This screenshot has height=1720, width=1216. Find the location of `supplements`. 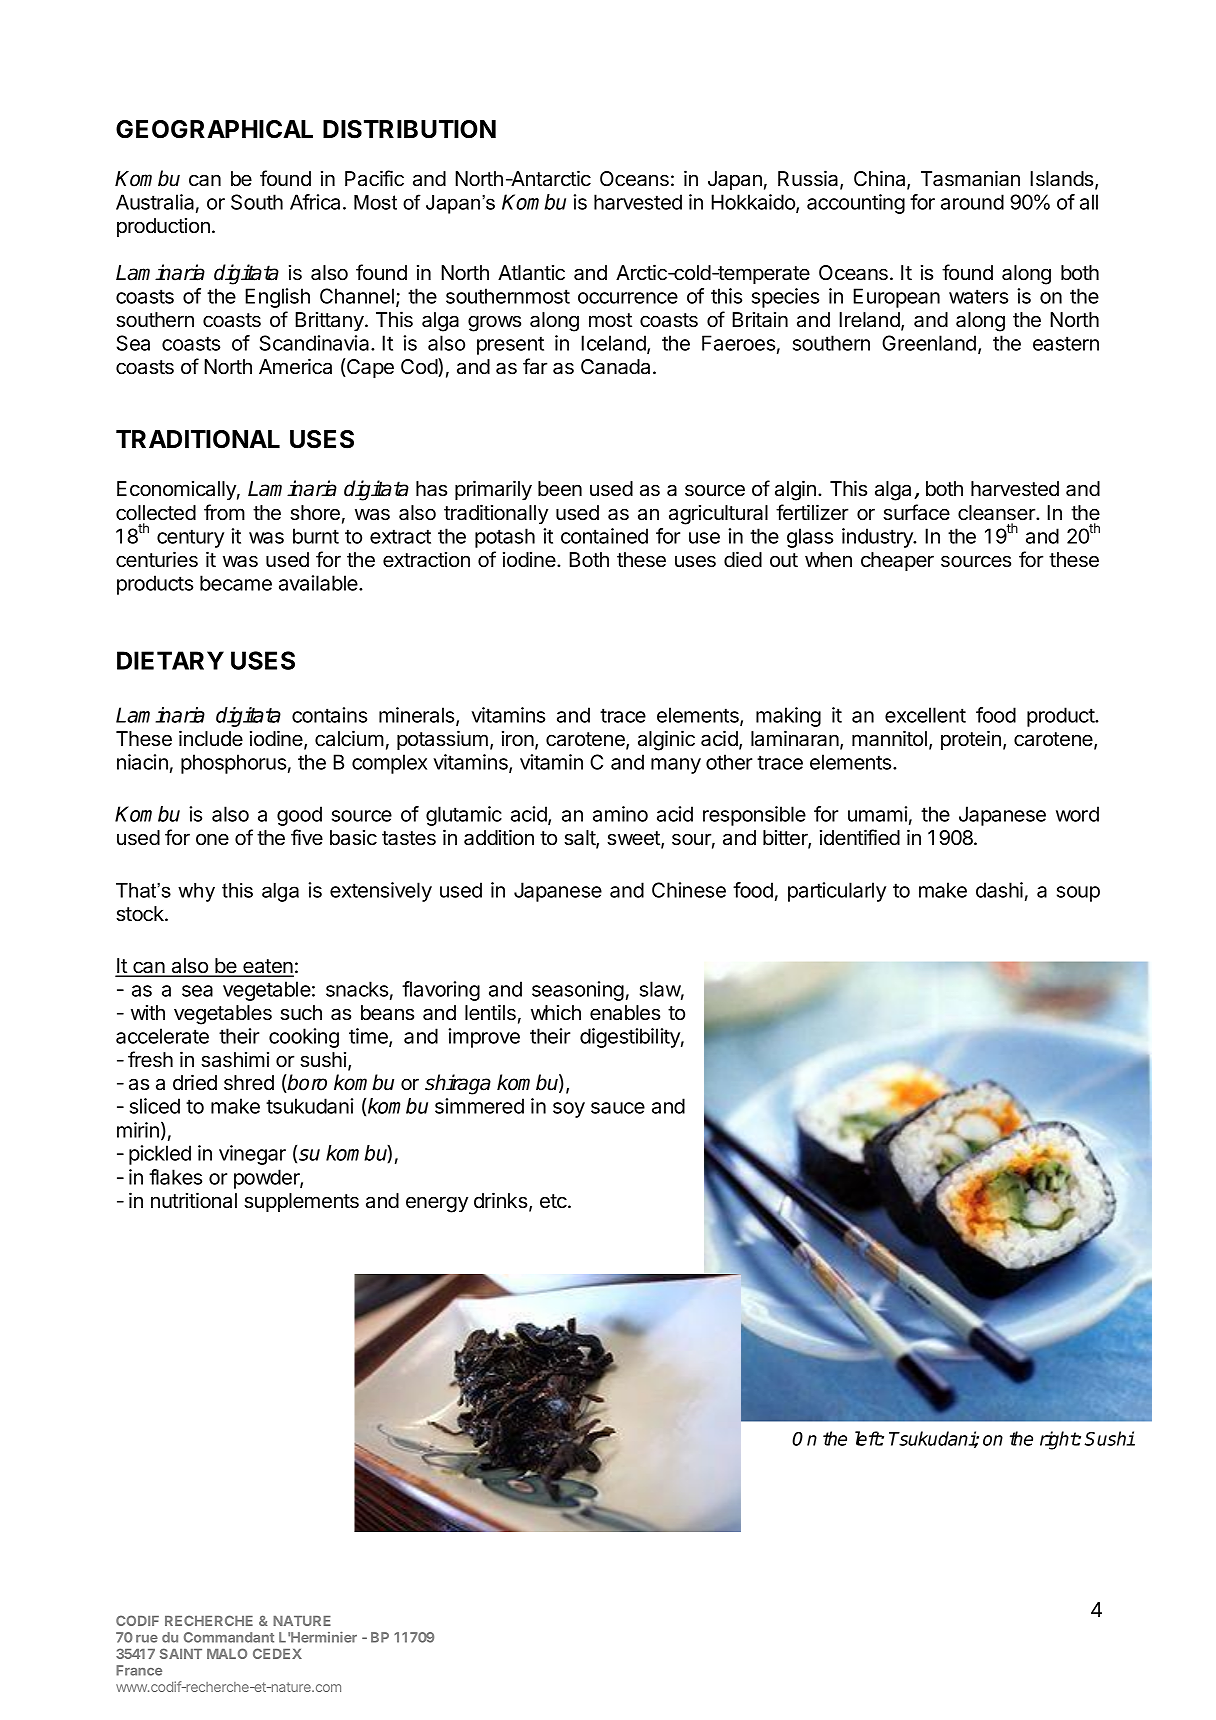

supplements is located at coordinates (301, 1202).
